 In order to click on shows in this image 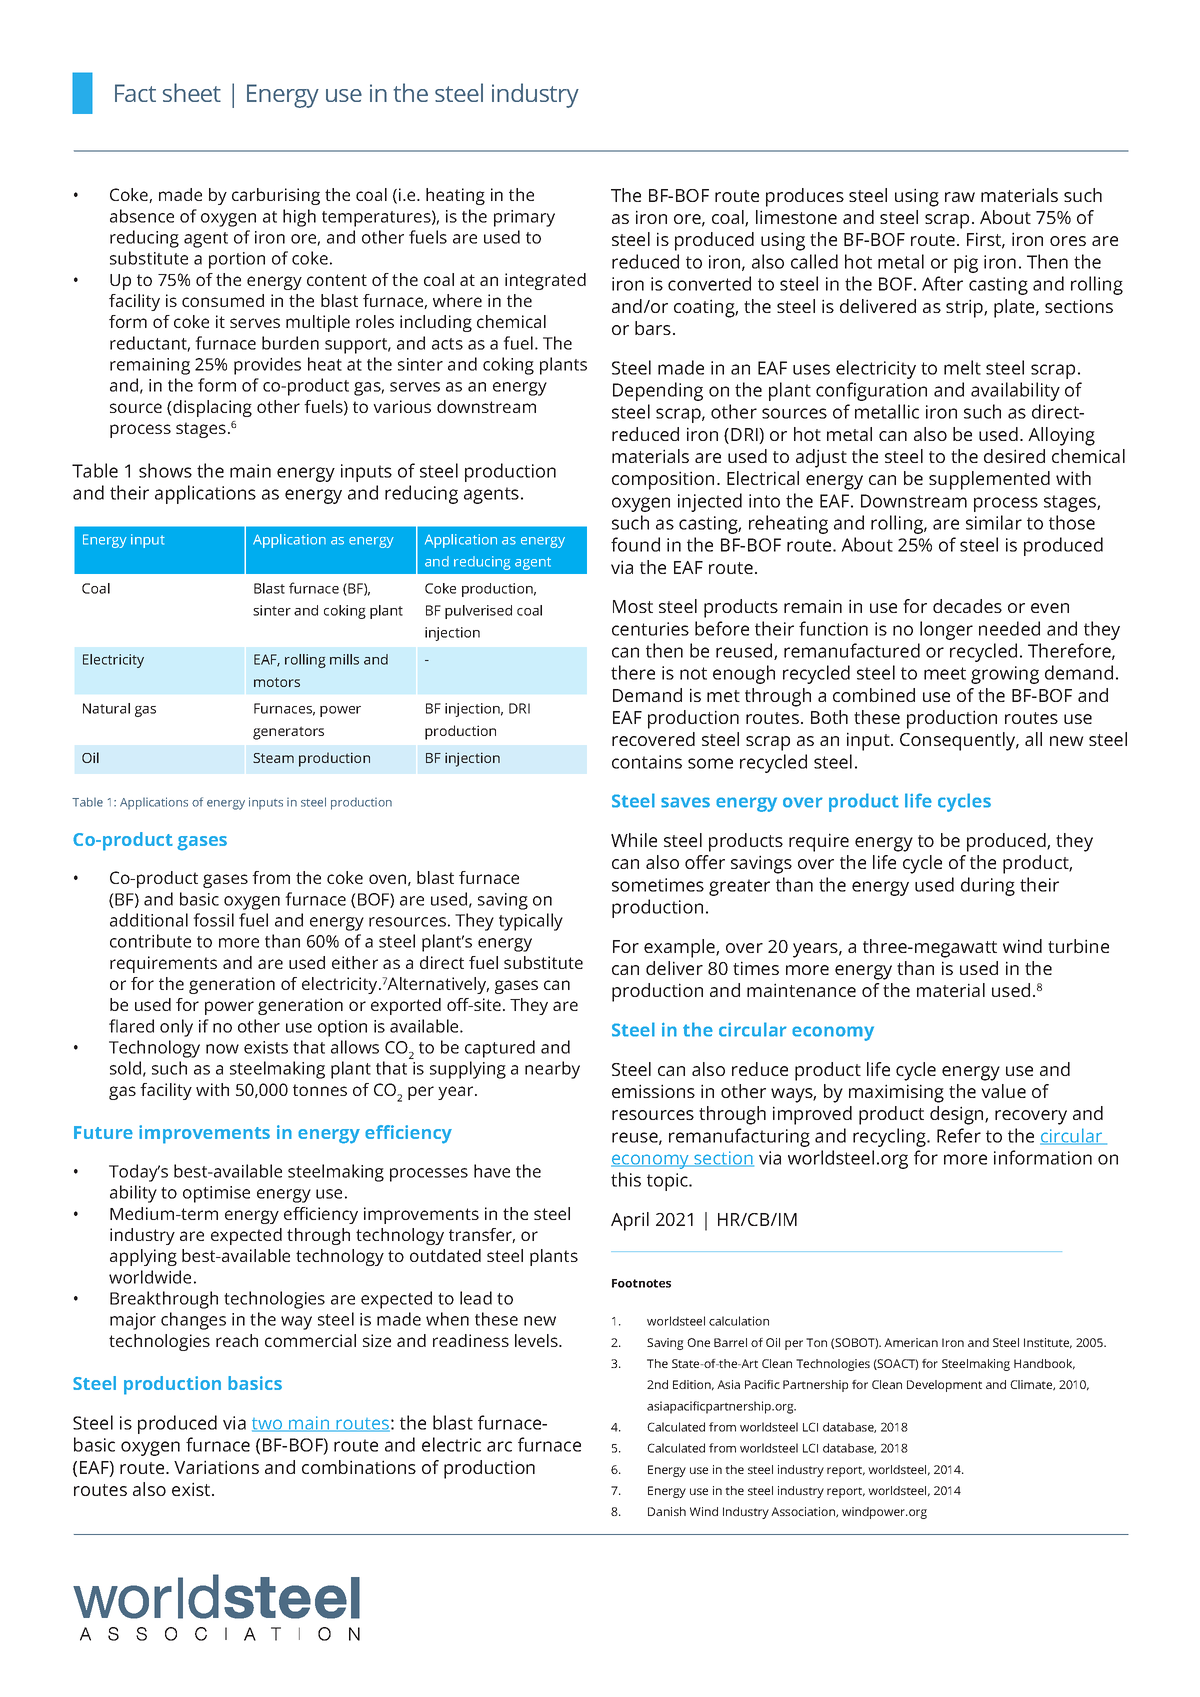, I will do `click(165, 470)`.
